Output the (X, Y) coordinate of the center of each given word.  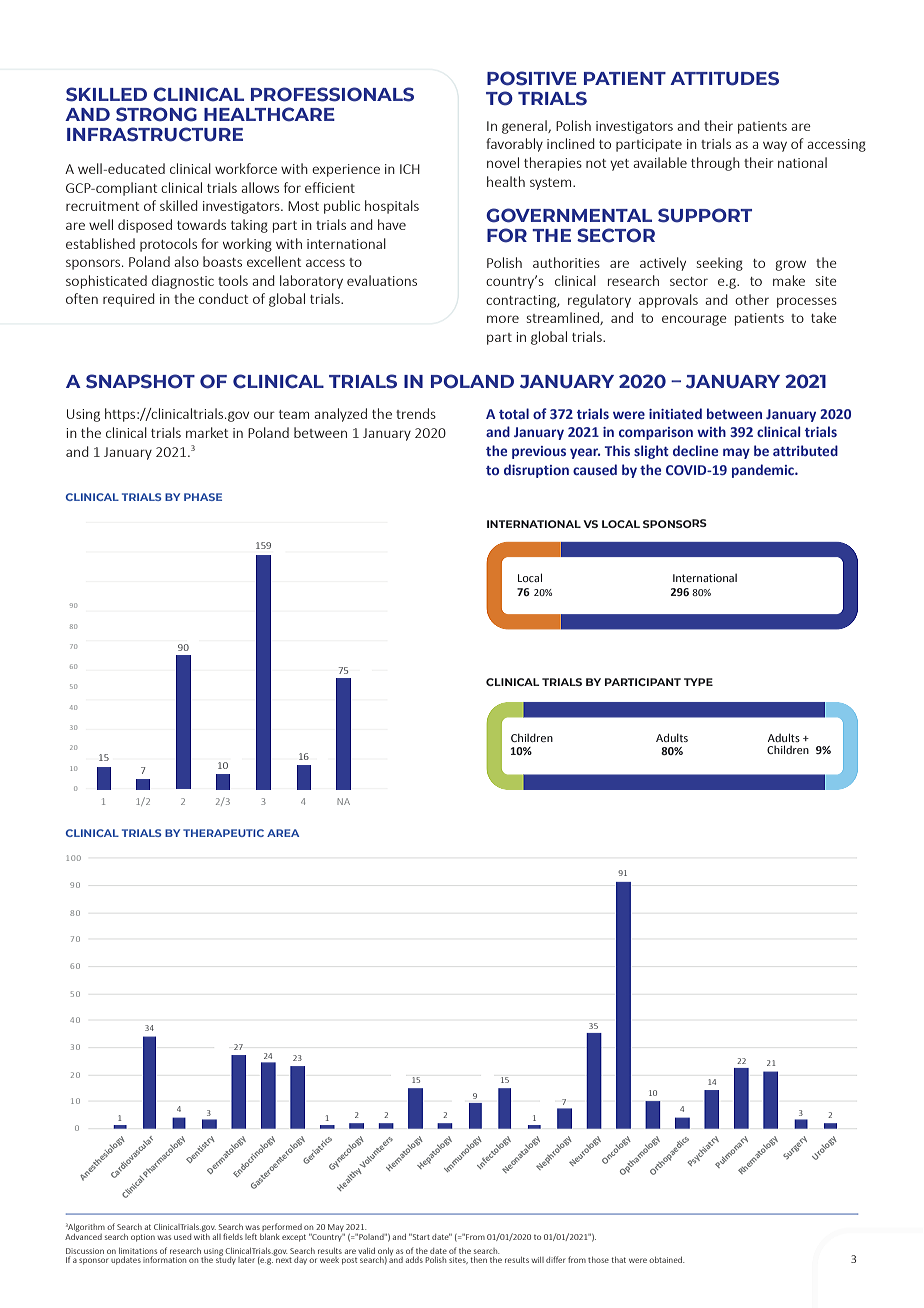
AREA (283, 833)
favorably (514, 145)
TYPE (698, 682)
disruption (536, 471)
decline (695, 450)
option (143, 1238)
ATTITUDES (724, 78)
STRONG (156, 114)
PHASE (203, 497)
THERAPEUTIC (223, 833)
